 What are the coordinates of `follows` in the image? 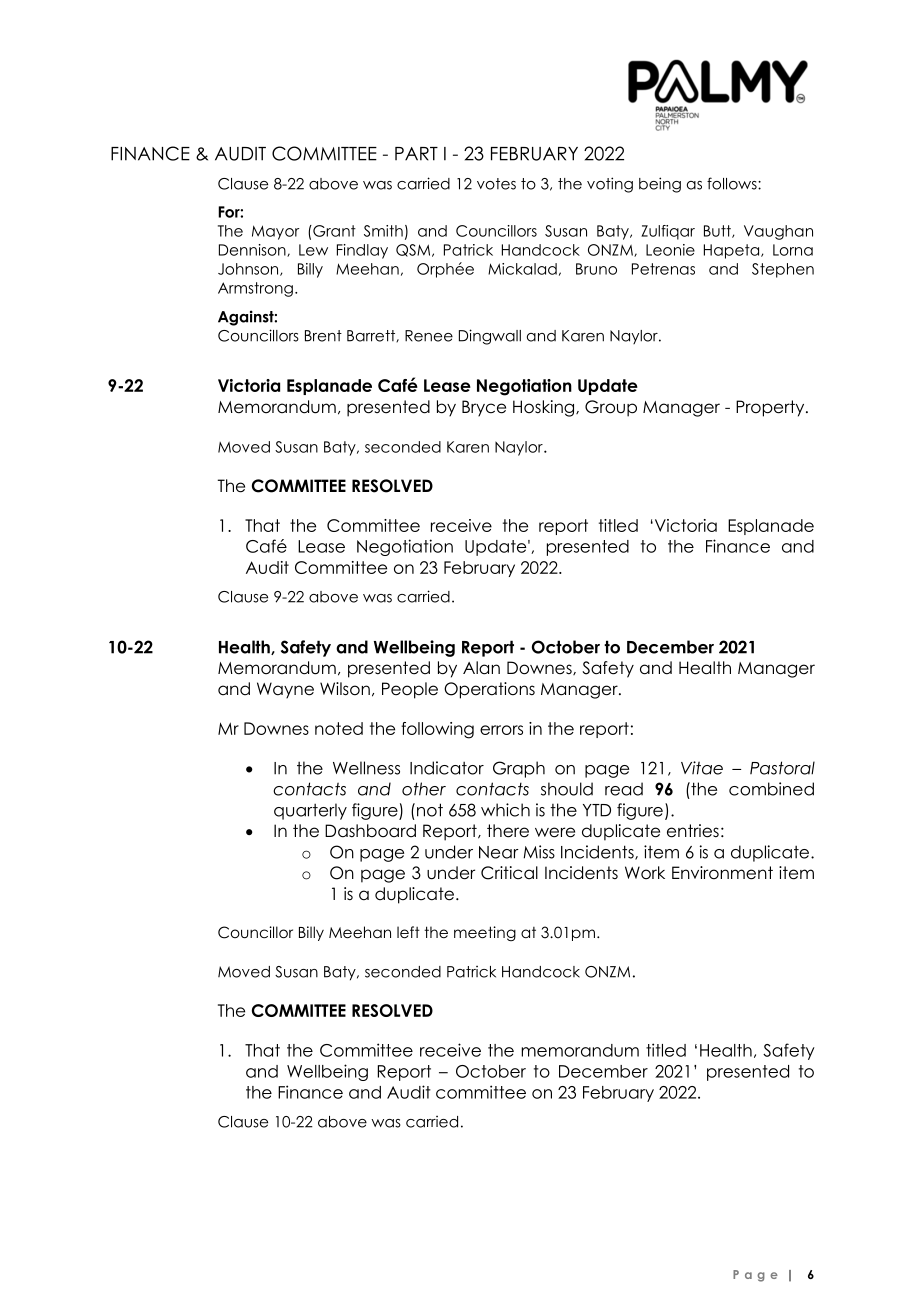 It's located at (733, 183).
